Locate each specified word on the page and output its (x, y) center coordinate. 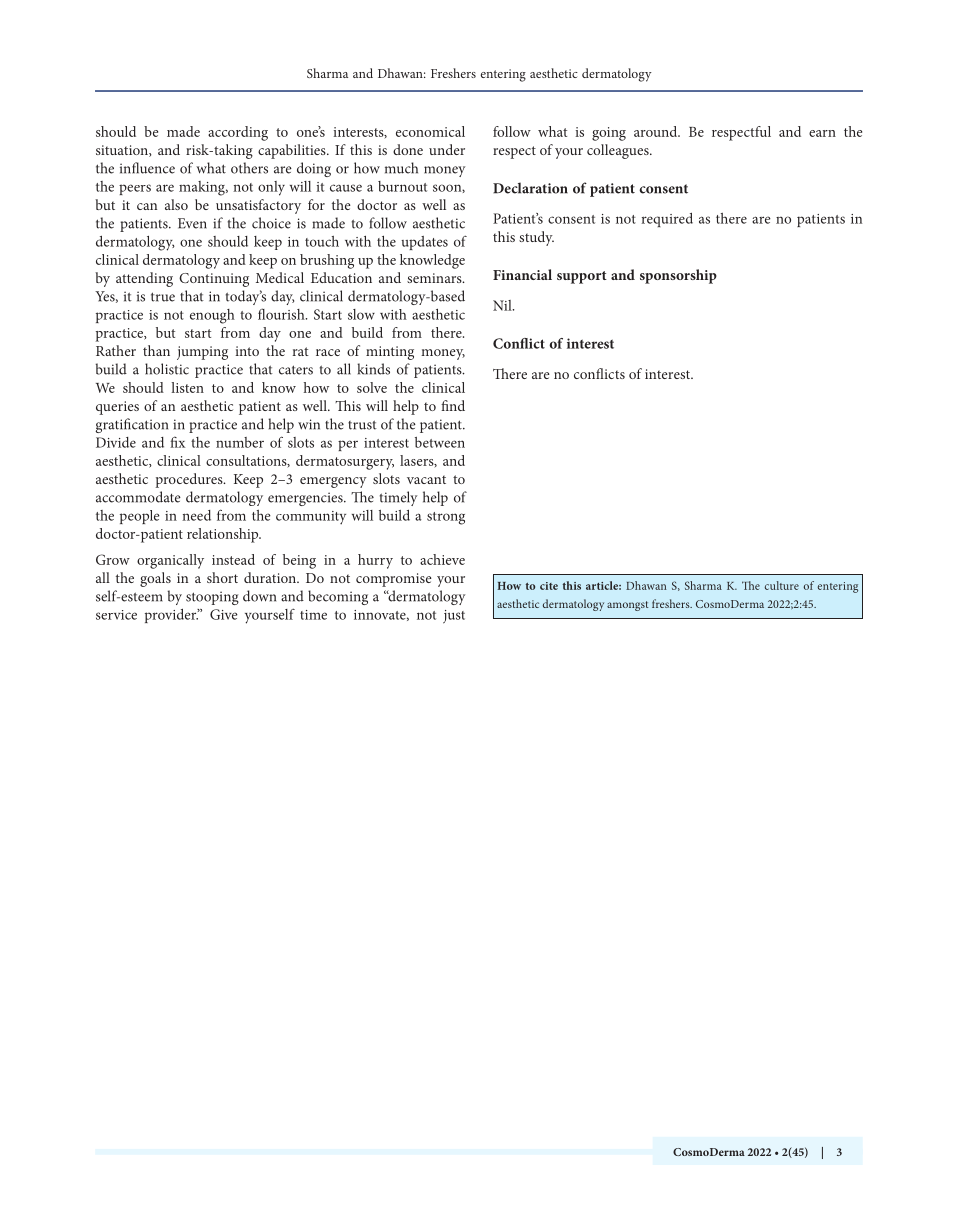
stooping (212, 598)
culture (782, 585)
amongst (627, 606)
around (657, 131)
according (238, 133)
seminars (435, 278)
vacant (426, 479)
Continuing (214, 280)
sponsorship (678, 276)
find (453, 405)
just (454, 617)
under (447, 149)
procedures (190, 480)
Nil (503, 305)
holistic (167, 369)
